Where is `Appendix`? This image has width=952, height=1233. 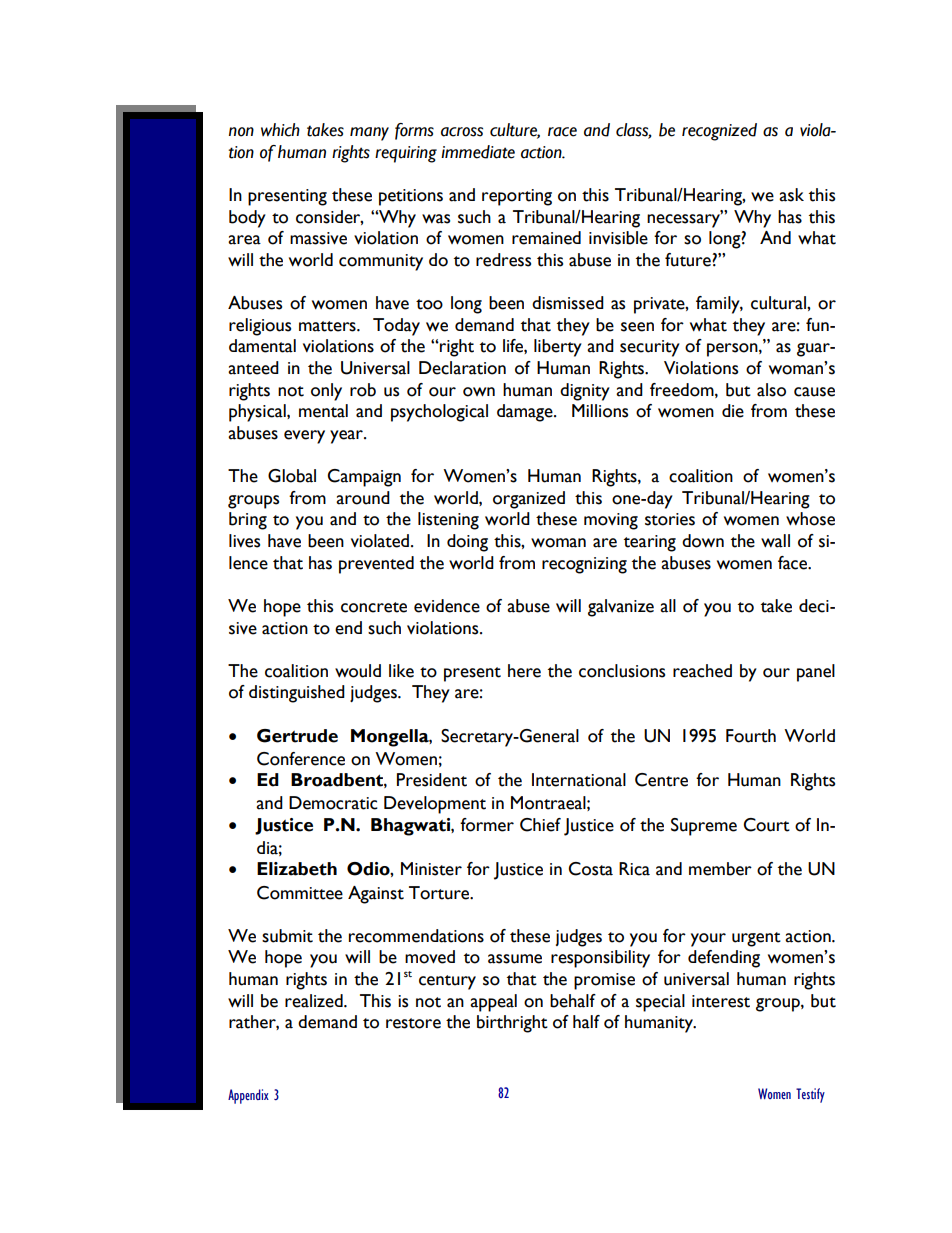 Appendix is located at coordinates (248, 1096).
